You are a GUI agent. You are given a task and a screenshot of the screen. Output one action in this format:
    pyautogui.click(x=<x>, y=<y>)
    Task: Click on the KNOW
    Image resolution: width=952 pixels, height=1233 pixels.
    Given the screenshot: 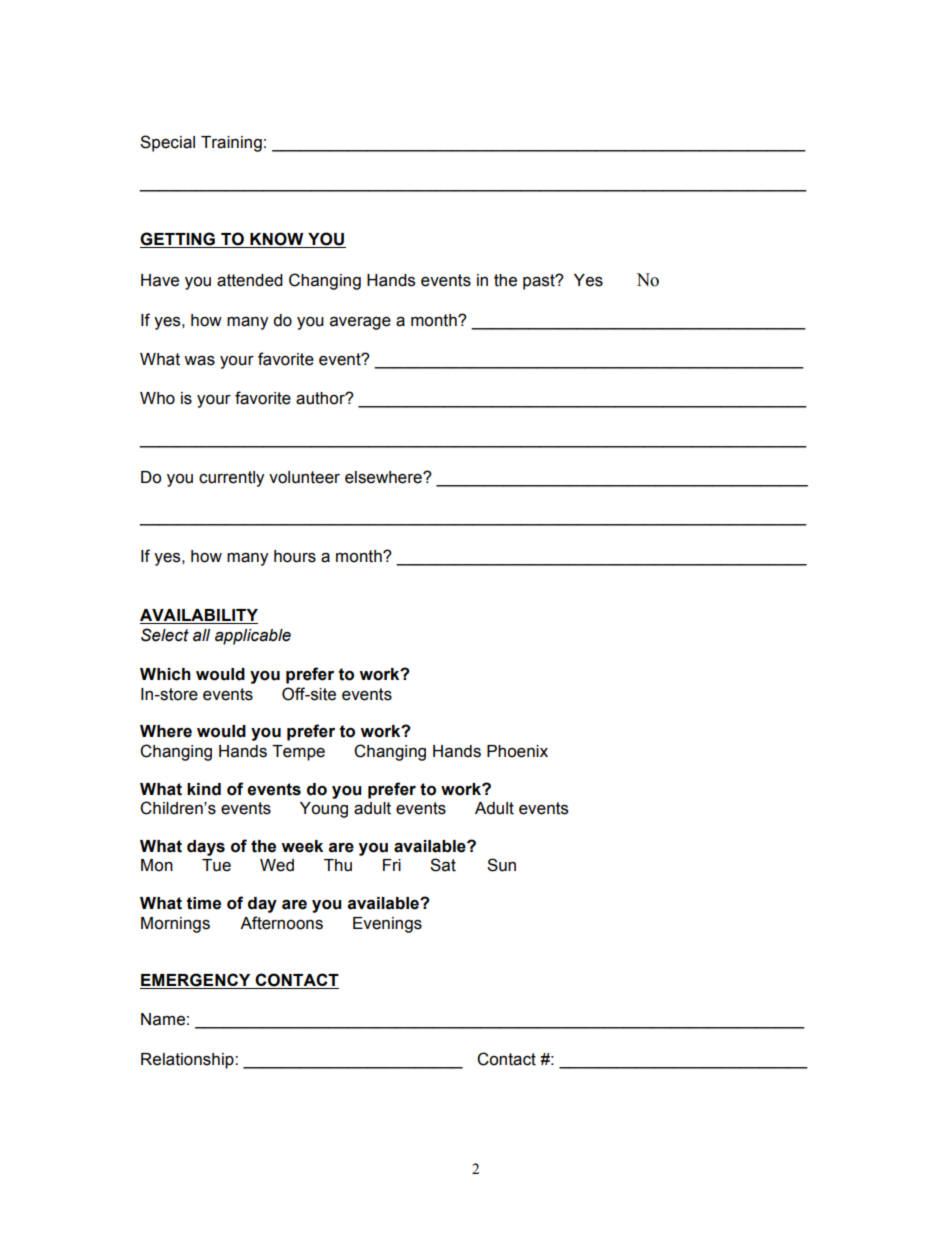 What is the action you would take?
    pyautogui.click(x=277, y=240)
